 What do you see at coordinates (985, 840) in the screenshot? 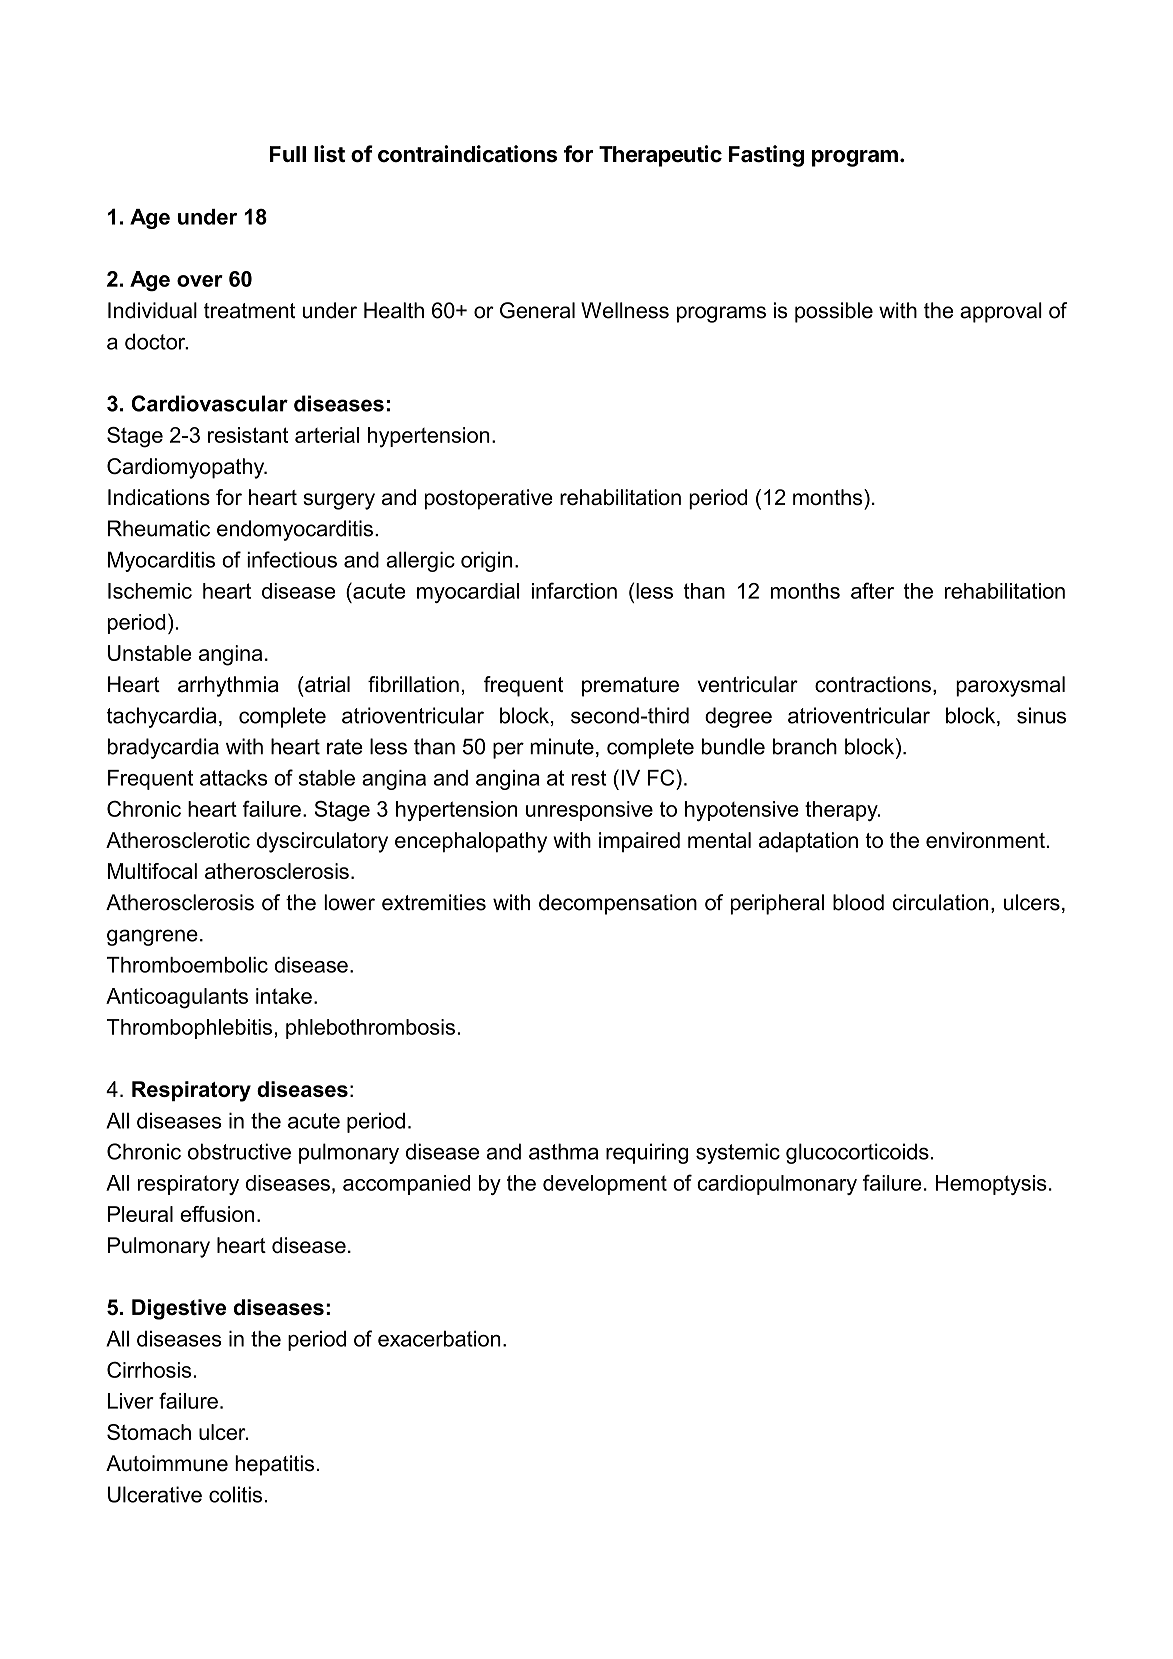
I see `environment` at bounding box center [985, 840].
